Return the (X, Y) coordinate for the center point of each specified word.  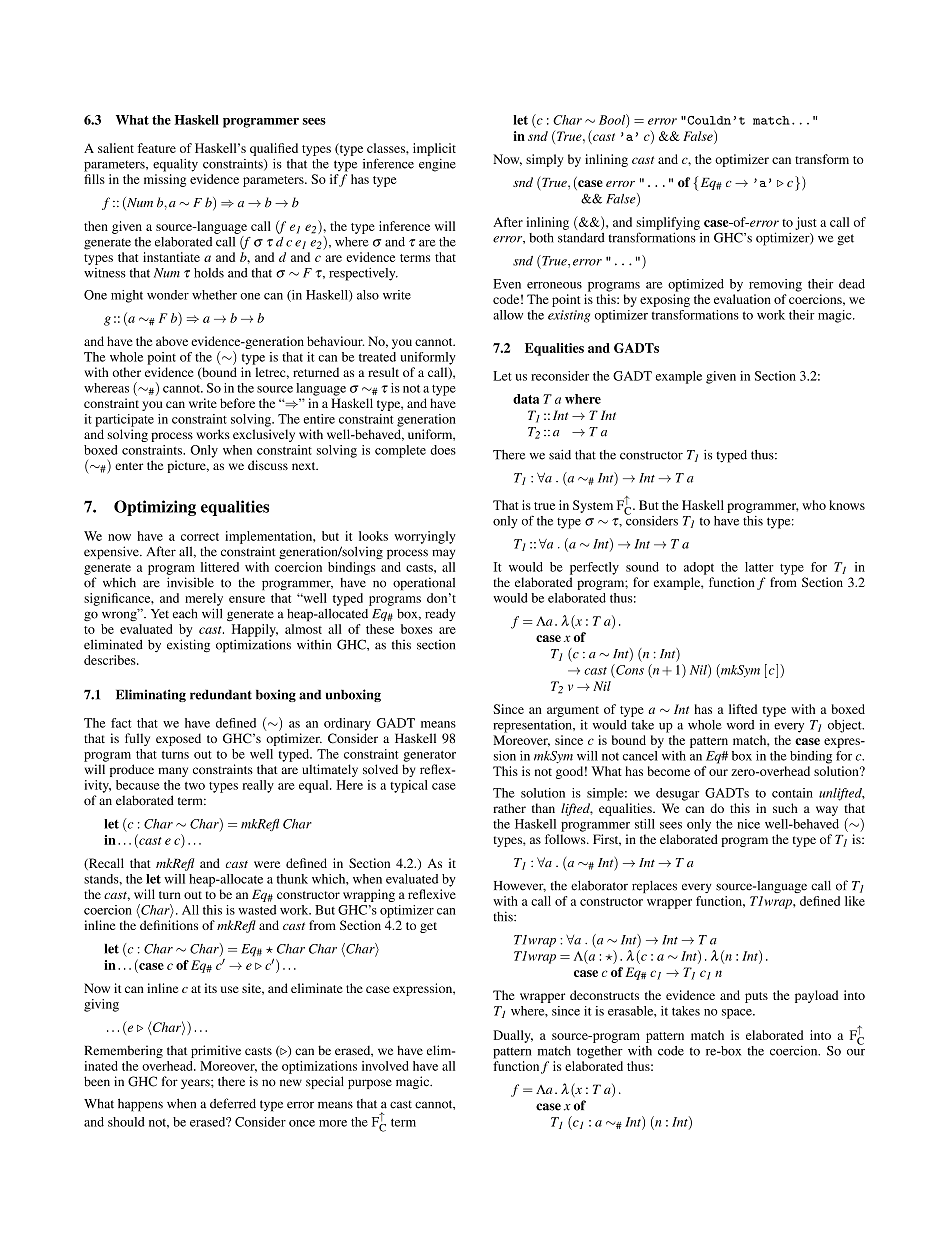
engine (437, 165)
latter (759, 567)
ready (440, 614)
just (806, 223)
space (738, 1014)
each (185, 614)
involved (385, 1066)
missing (165, 180)
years (196, 1084)
